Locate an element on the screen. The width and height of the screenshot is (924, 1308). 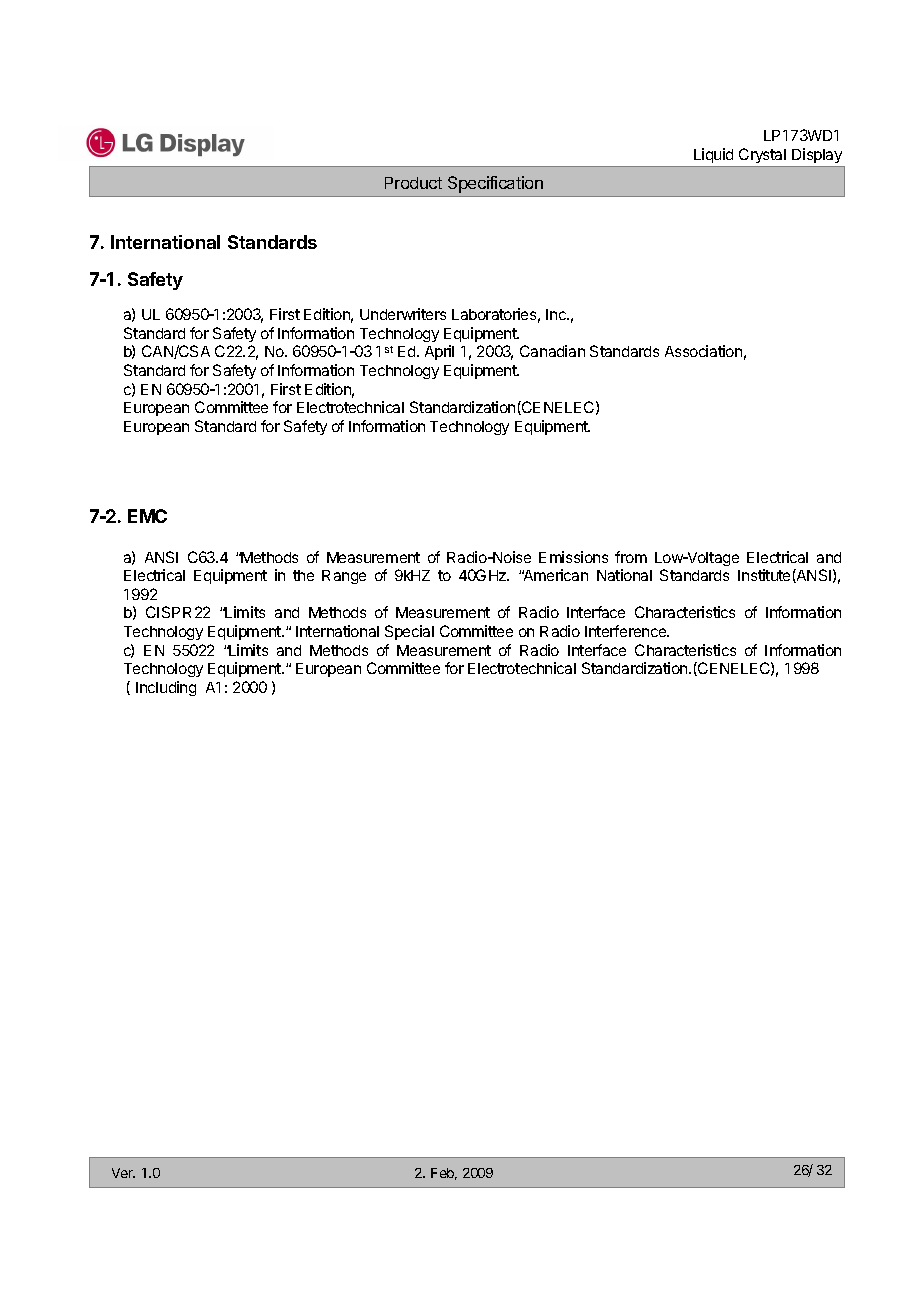
Special is located at coordinates (409, 632).
